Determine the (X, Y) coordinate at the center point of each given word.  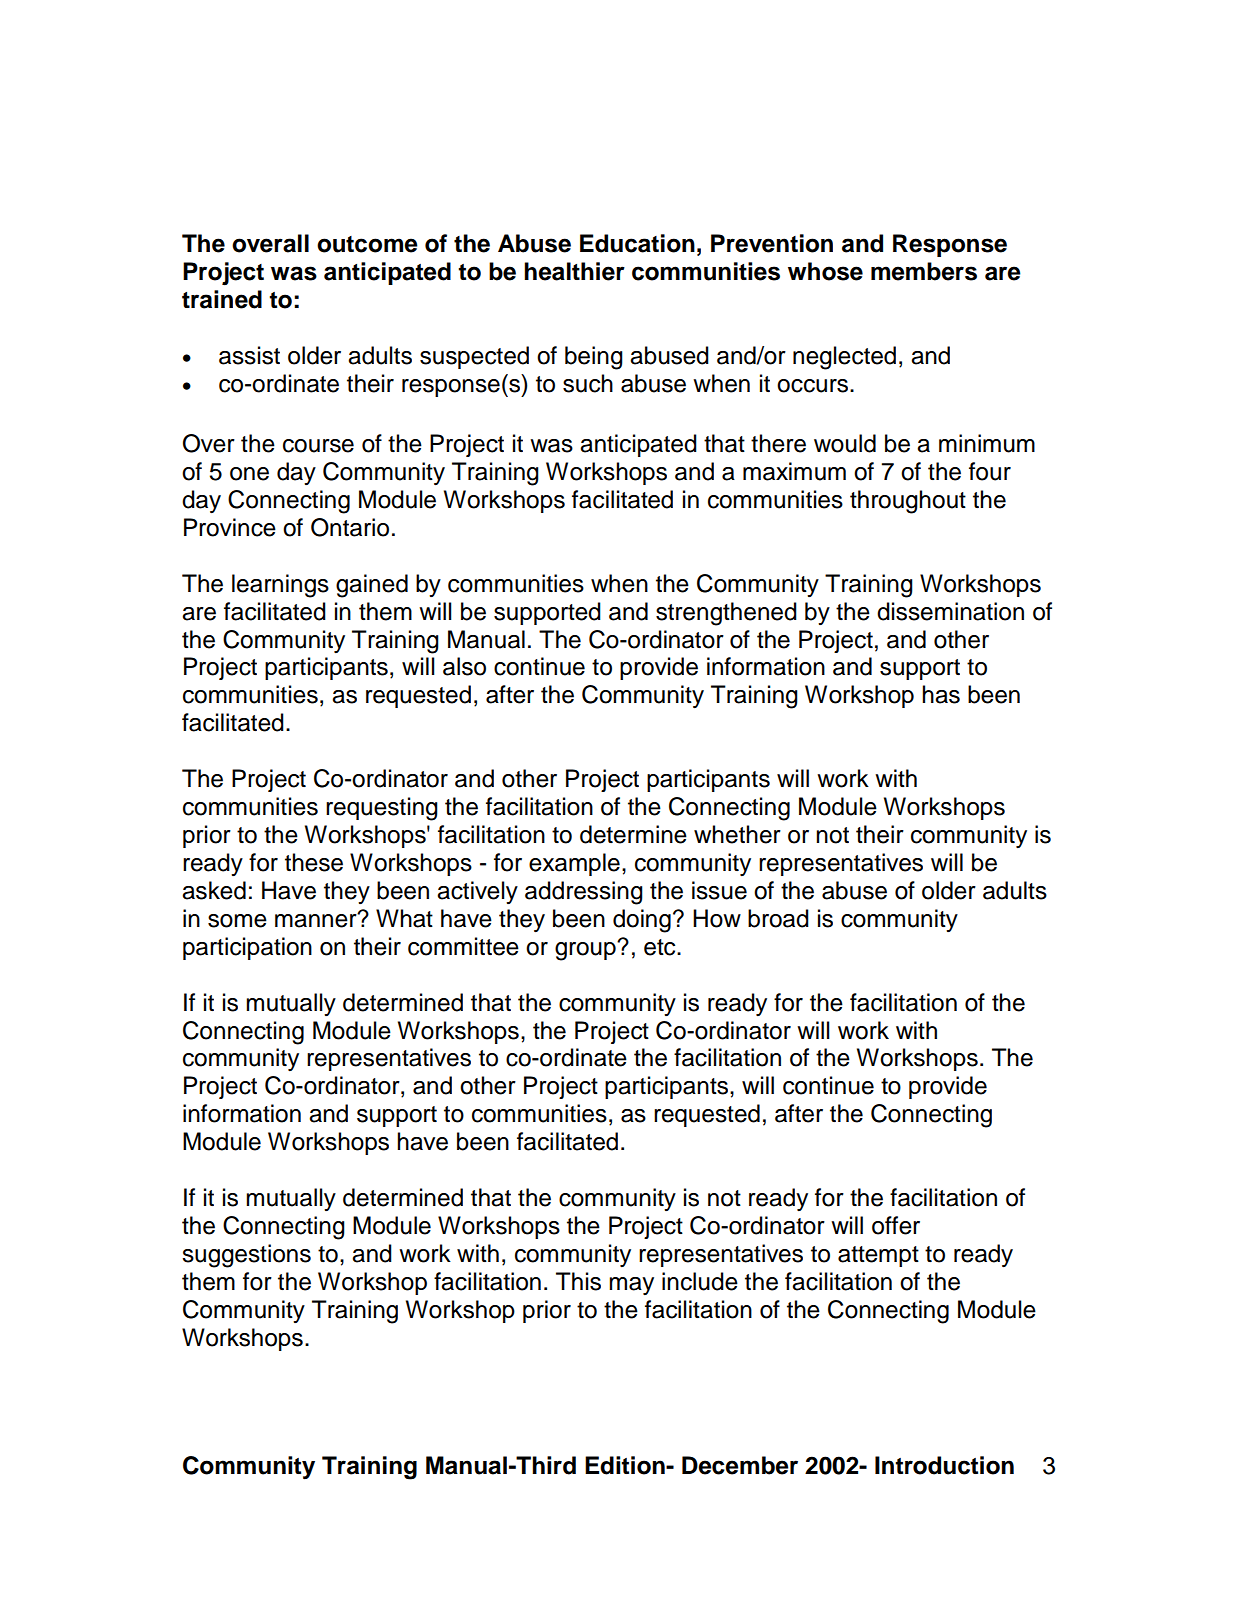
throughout (908, 502)
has (941, 694)
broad (778, 918)
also (464, 666)
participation (247, 948)
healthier (574, 271)
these (314, 862)
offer (896, 1225)
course (318, 446)
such (588, 383)
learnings (280, 586)
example (574, 864)
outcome (367, 244)
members (924, 271)
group (586, 951)
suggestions (246, 1256)
